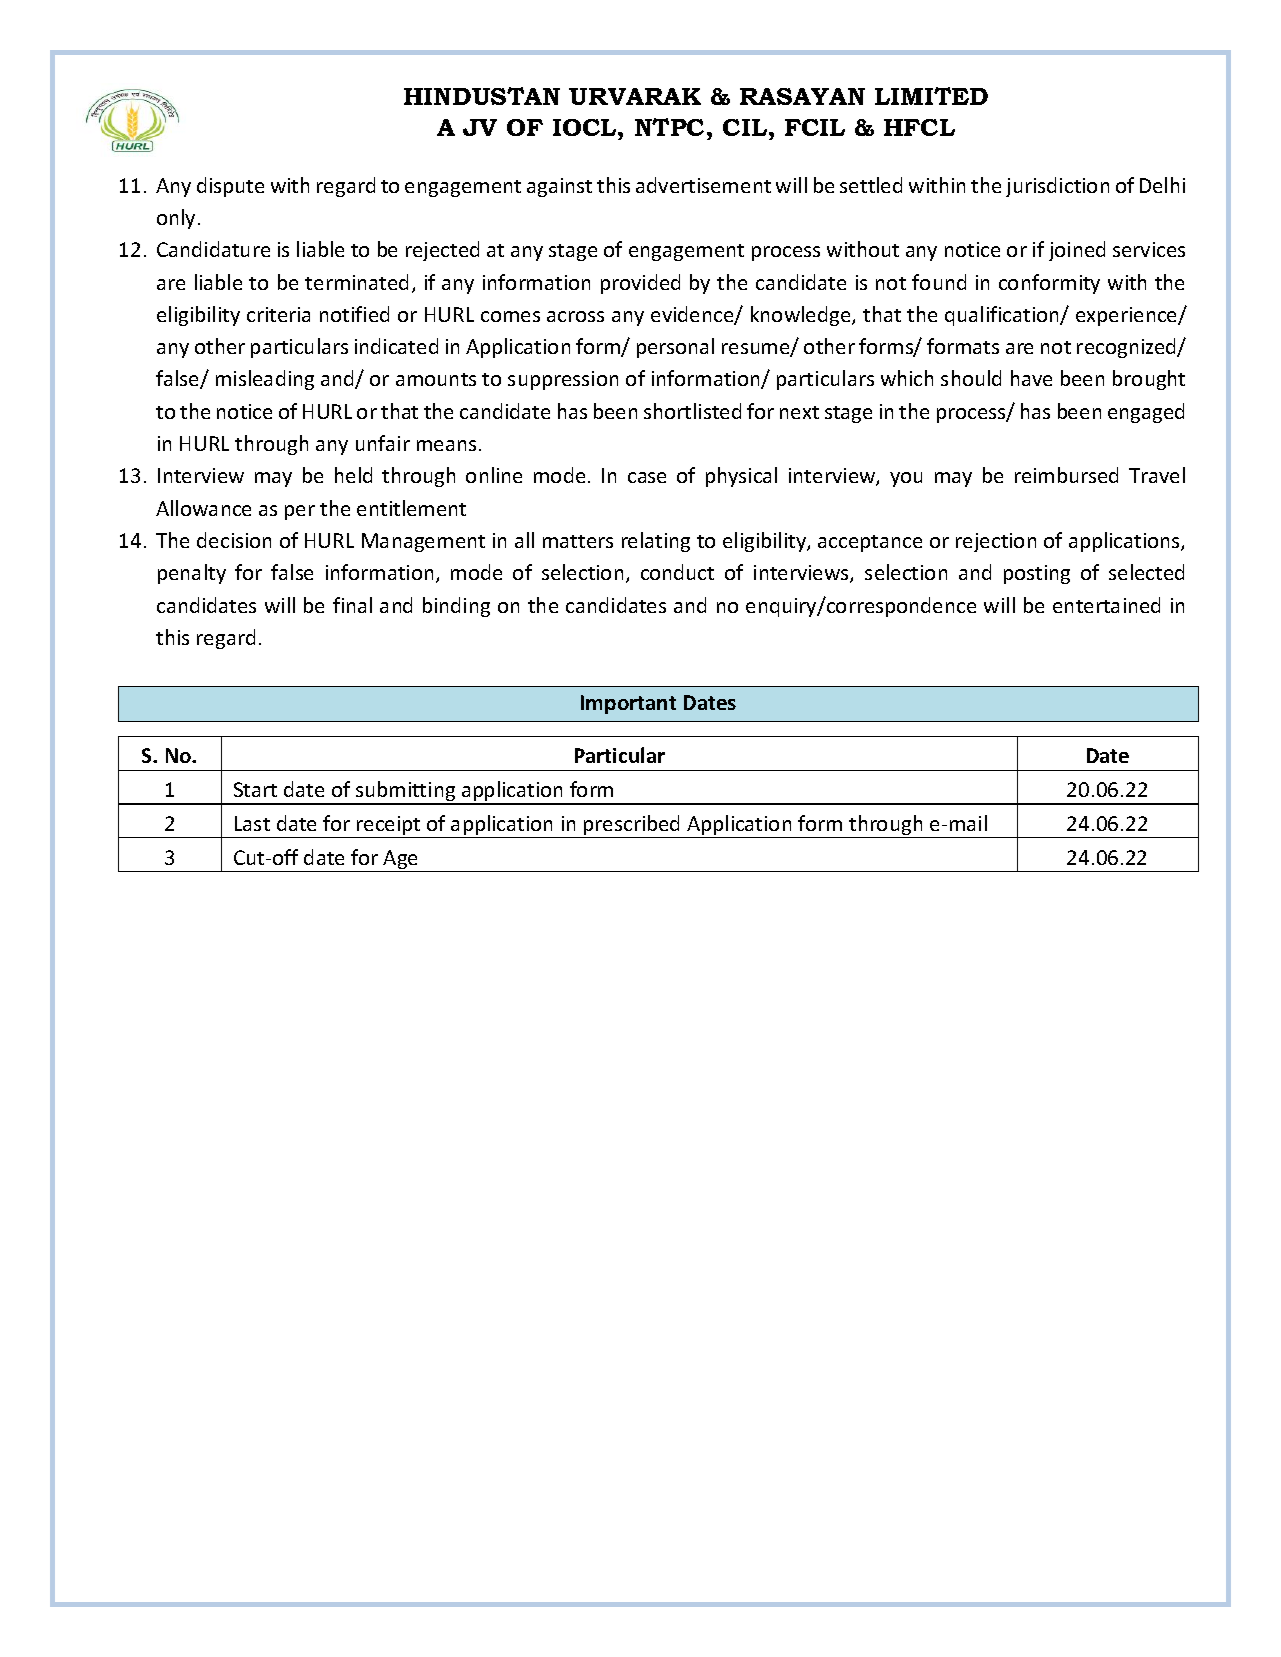 The width and height of the page is (1281, 1657). I want to click on case, so click(647, 477).
